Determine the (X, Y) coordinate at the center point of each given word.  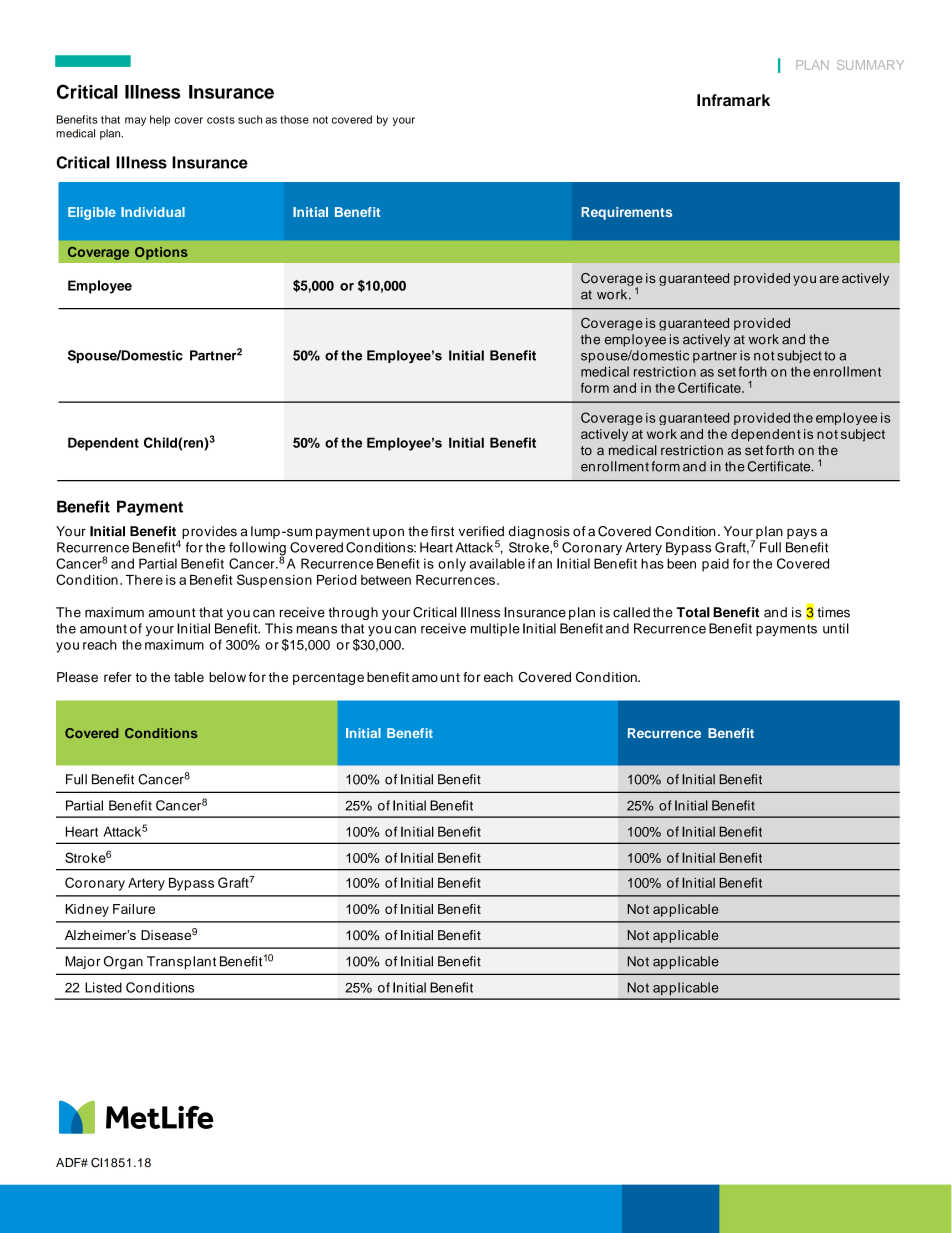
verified (481, 531)
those (294, 119)
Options (161, 253)
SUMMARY (870, 65)
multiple (495, 629)
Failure (134, 909)
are (829, 279)
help (160, 120)
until (836, 628)
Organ (123, 962)
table (189, 677)
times (833, 612)
